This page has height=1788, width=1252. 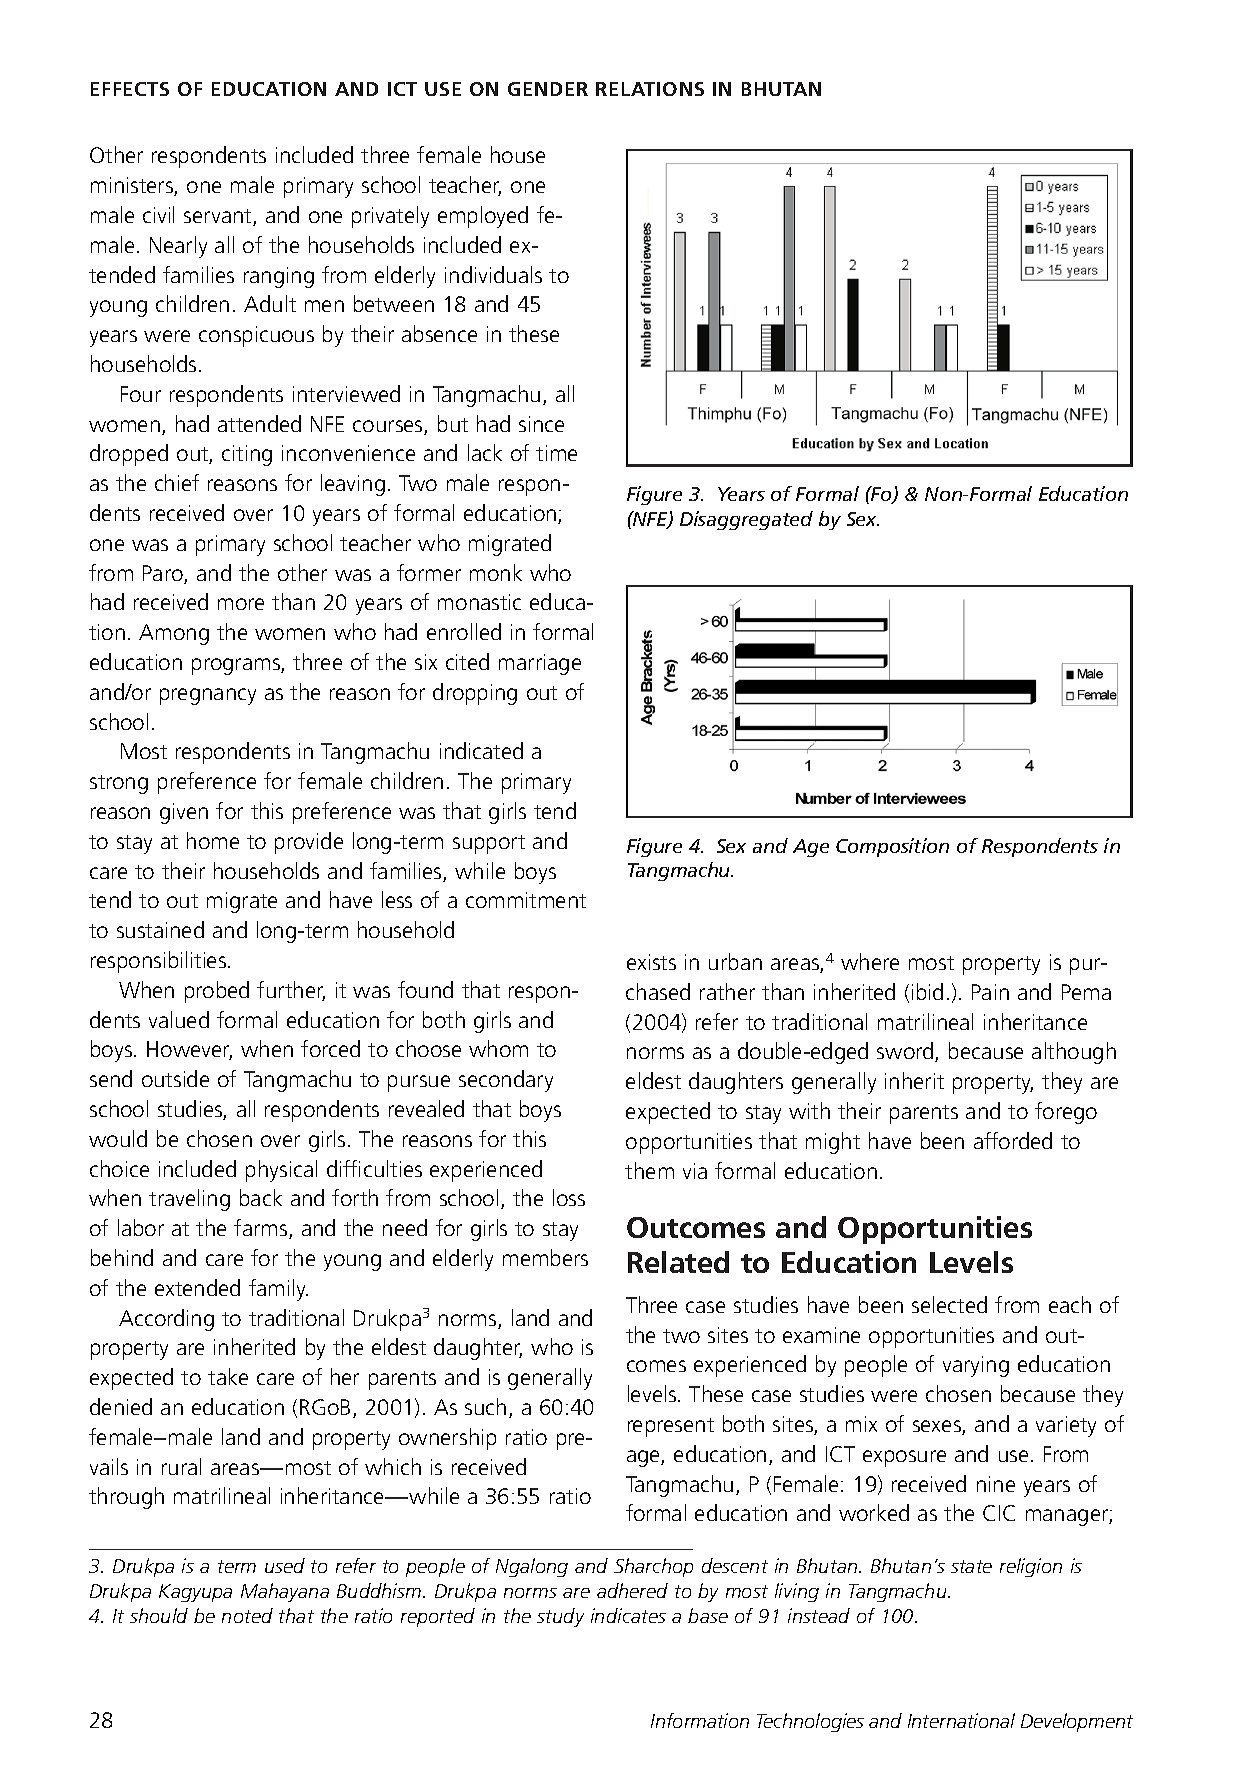 I want to click on indicates, so click(x=628, y=1615).
